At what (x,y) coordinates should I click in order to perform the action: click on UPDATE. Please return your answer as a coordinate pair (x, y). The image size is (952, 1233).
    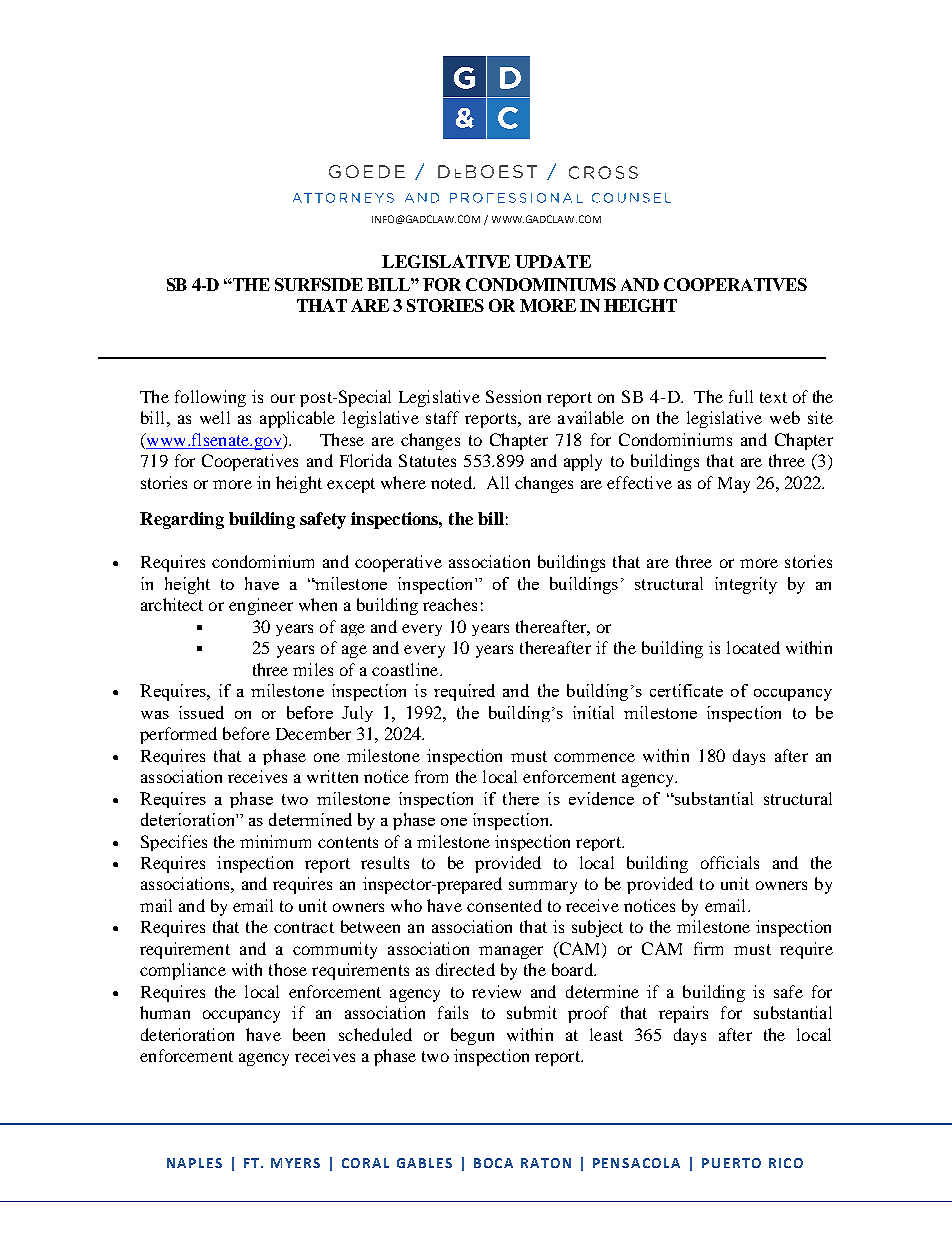
    Looking at the image, I should click on (553, 261).
